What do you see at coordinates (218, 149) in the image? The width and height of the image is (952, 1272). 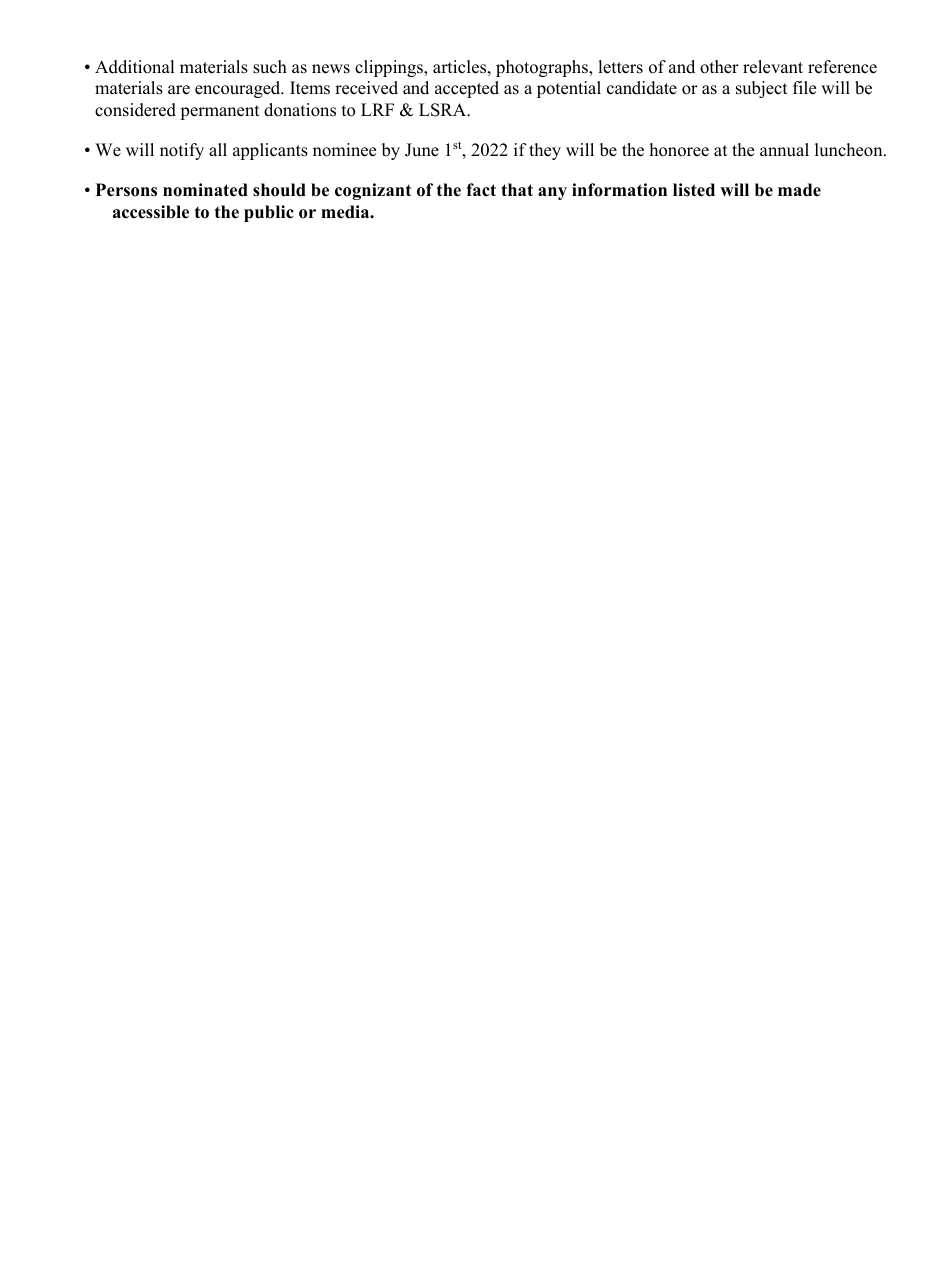 I see `all` at bounding box center [218, 149].
